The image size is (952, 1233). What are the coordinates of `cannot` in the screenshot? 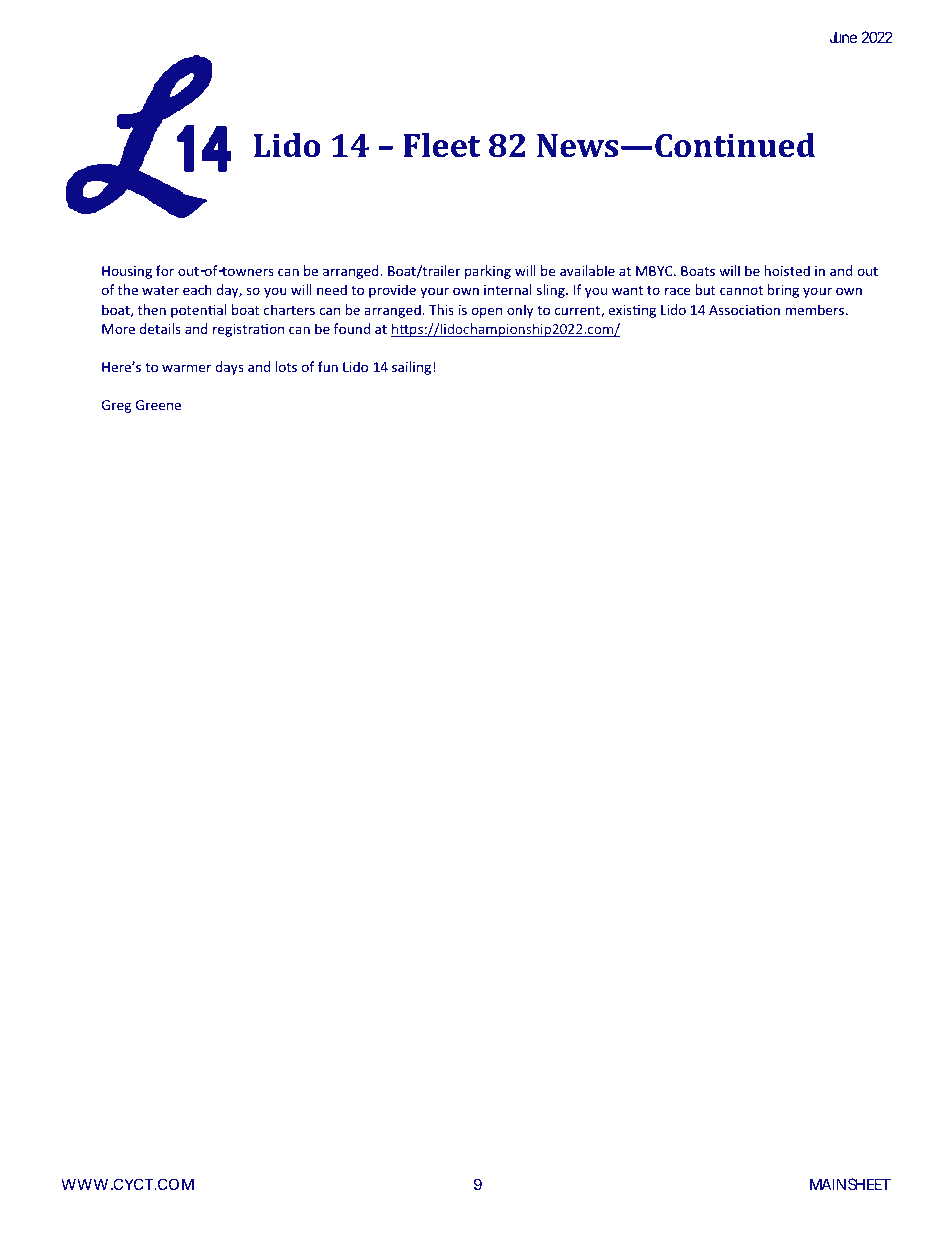 It's located at (741, 290).
